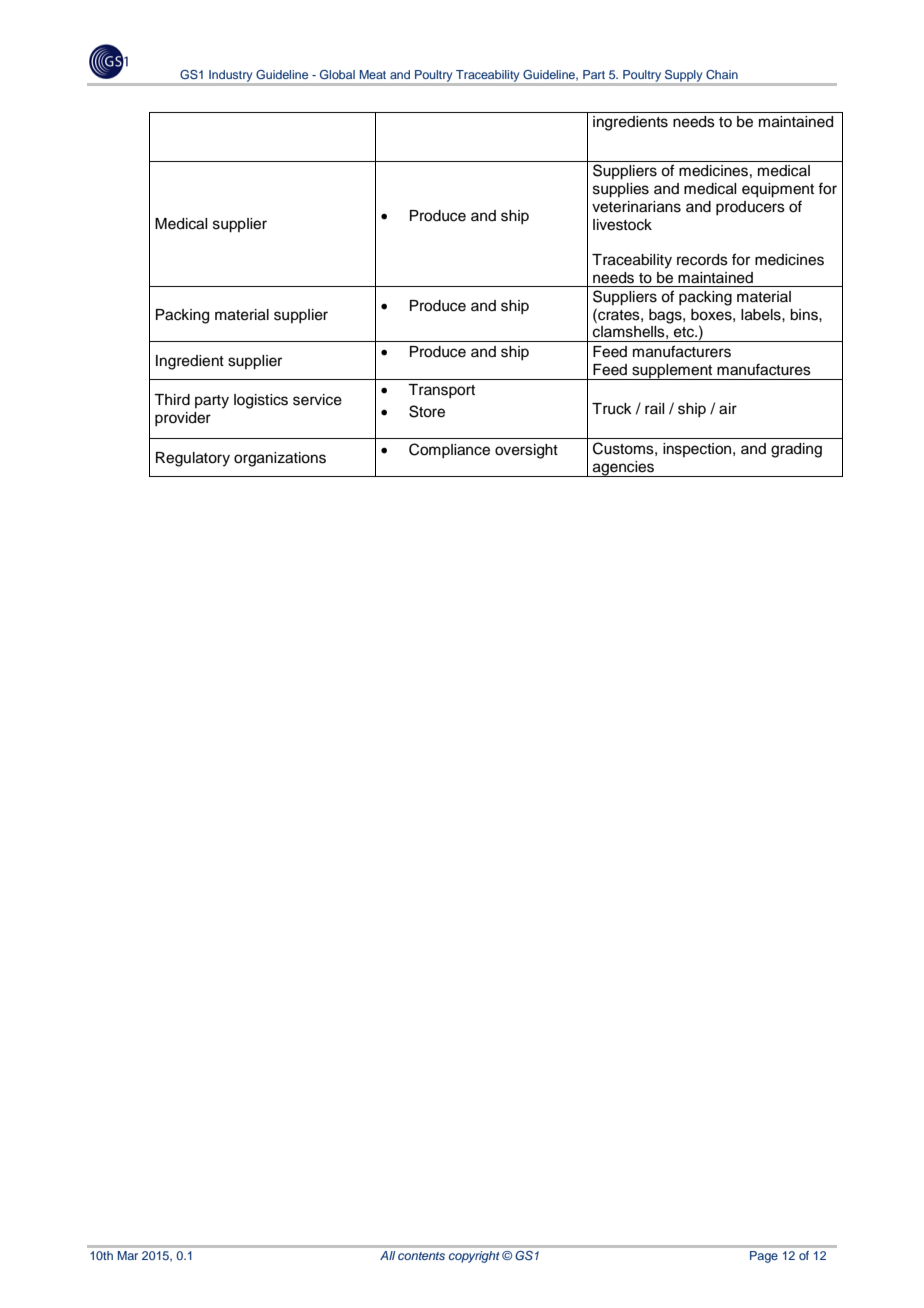  What do you see at coordinates (387, 1255) in the screenshot?
I see `All` at bounding box center [387, 1255].
